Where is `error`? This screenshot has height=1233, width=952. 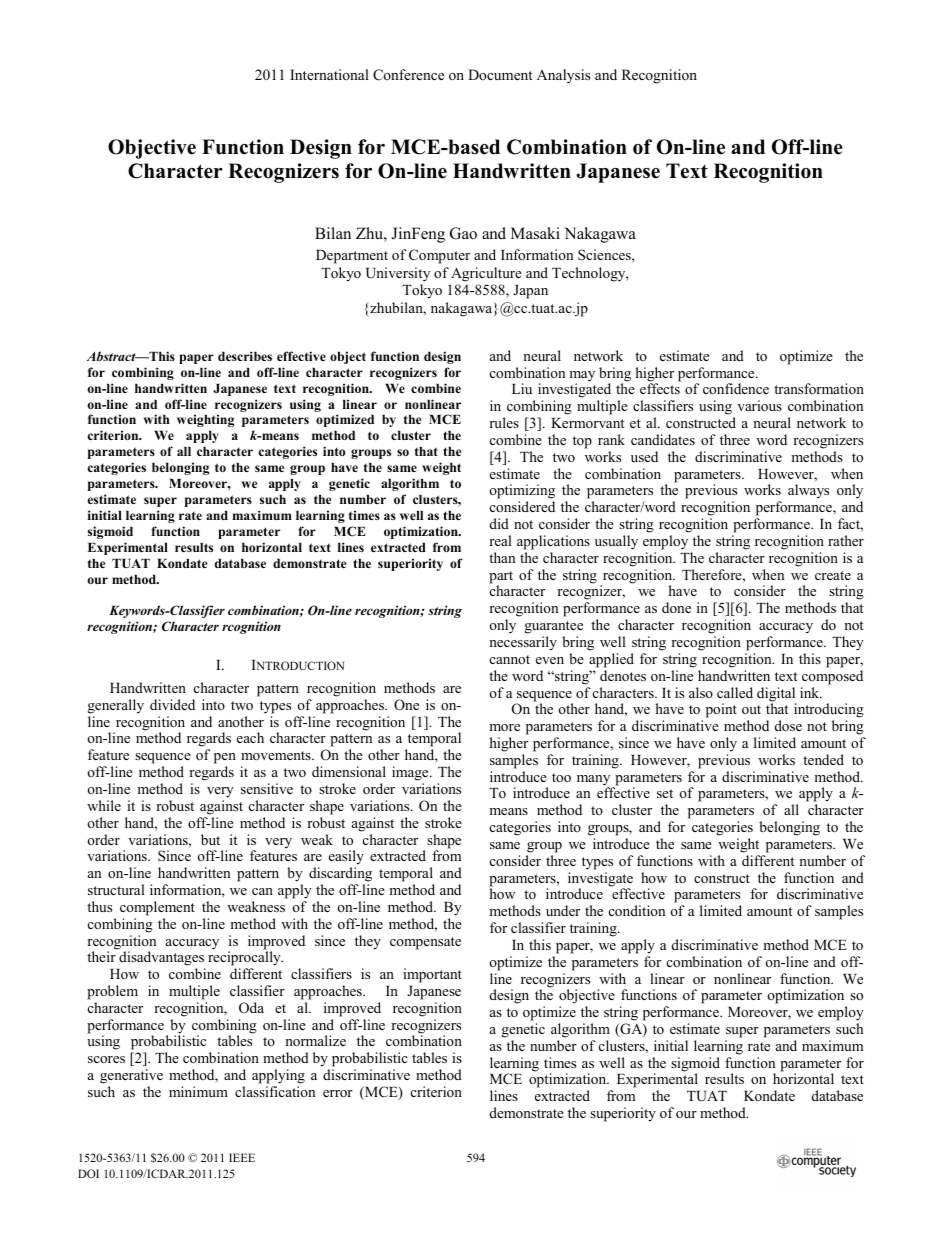 error is located at coordinates (338, 1093).
